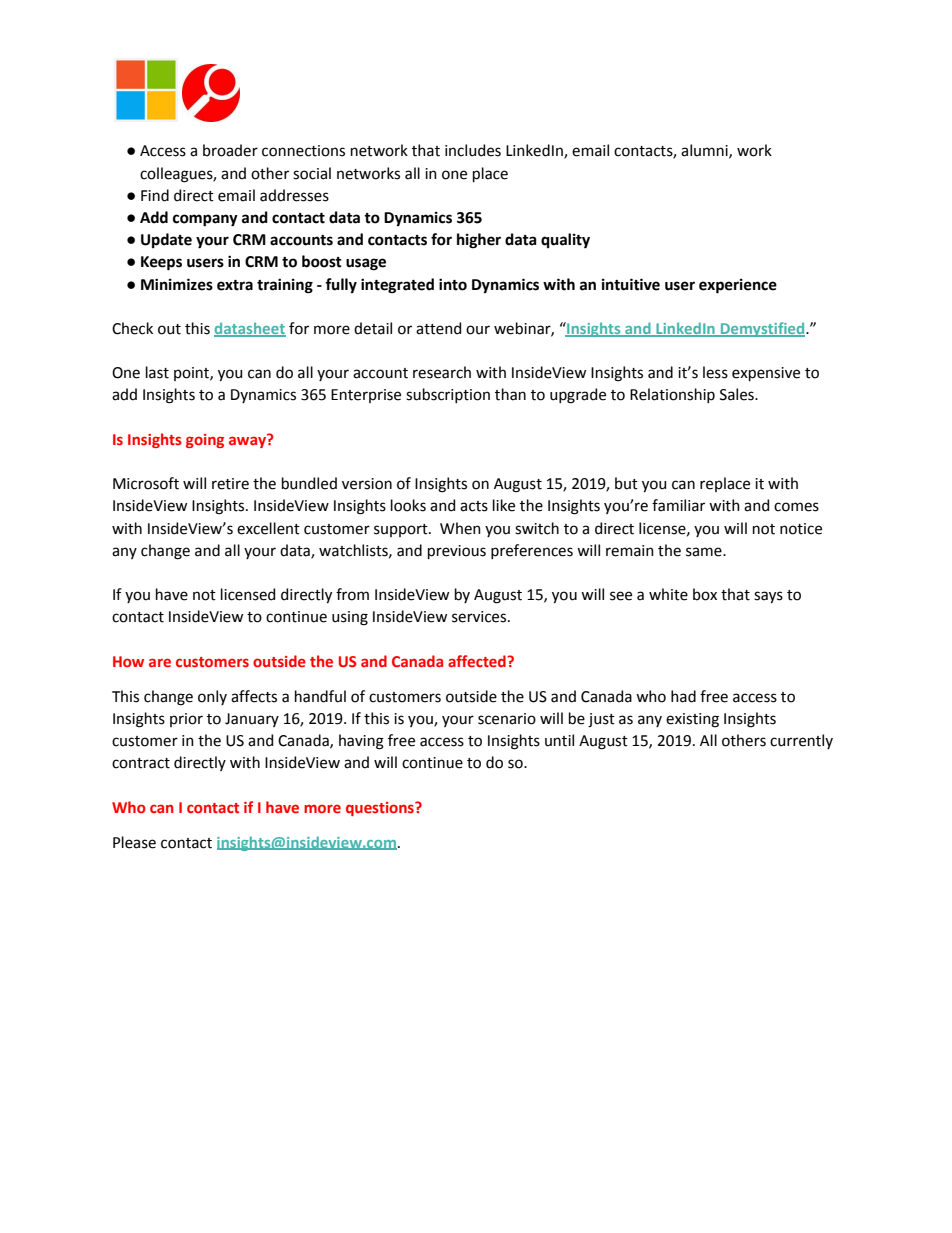 This document has width=952, height=1233. What do you see at coordinates (678, 505) in the document?
I see `familiar` at bounding box center [678, 505].
